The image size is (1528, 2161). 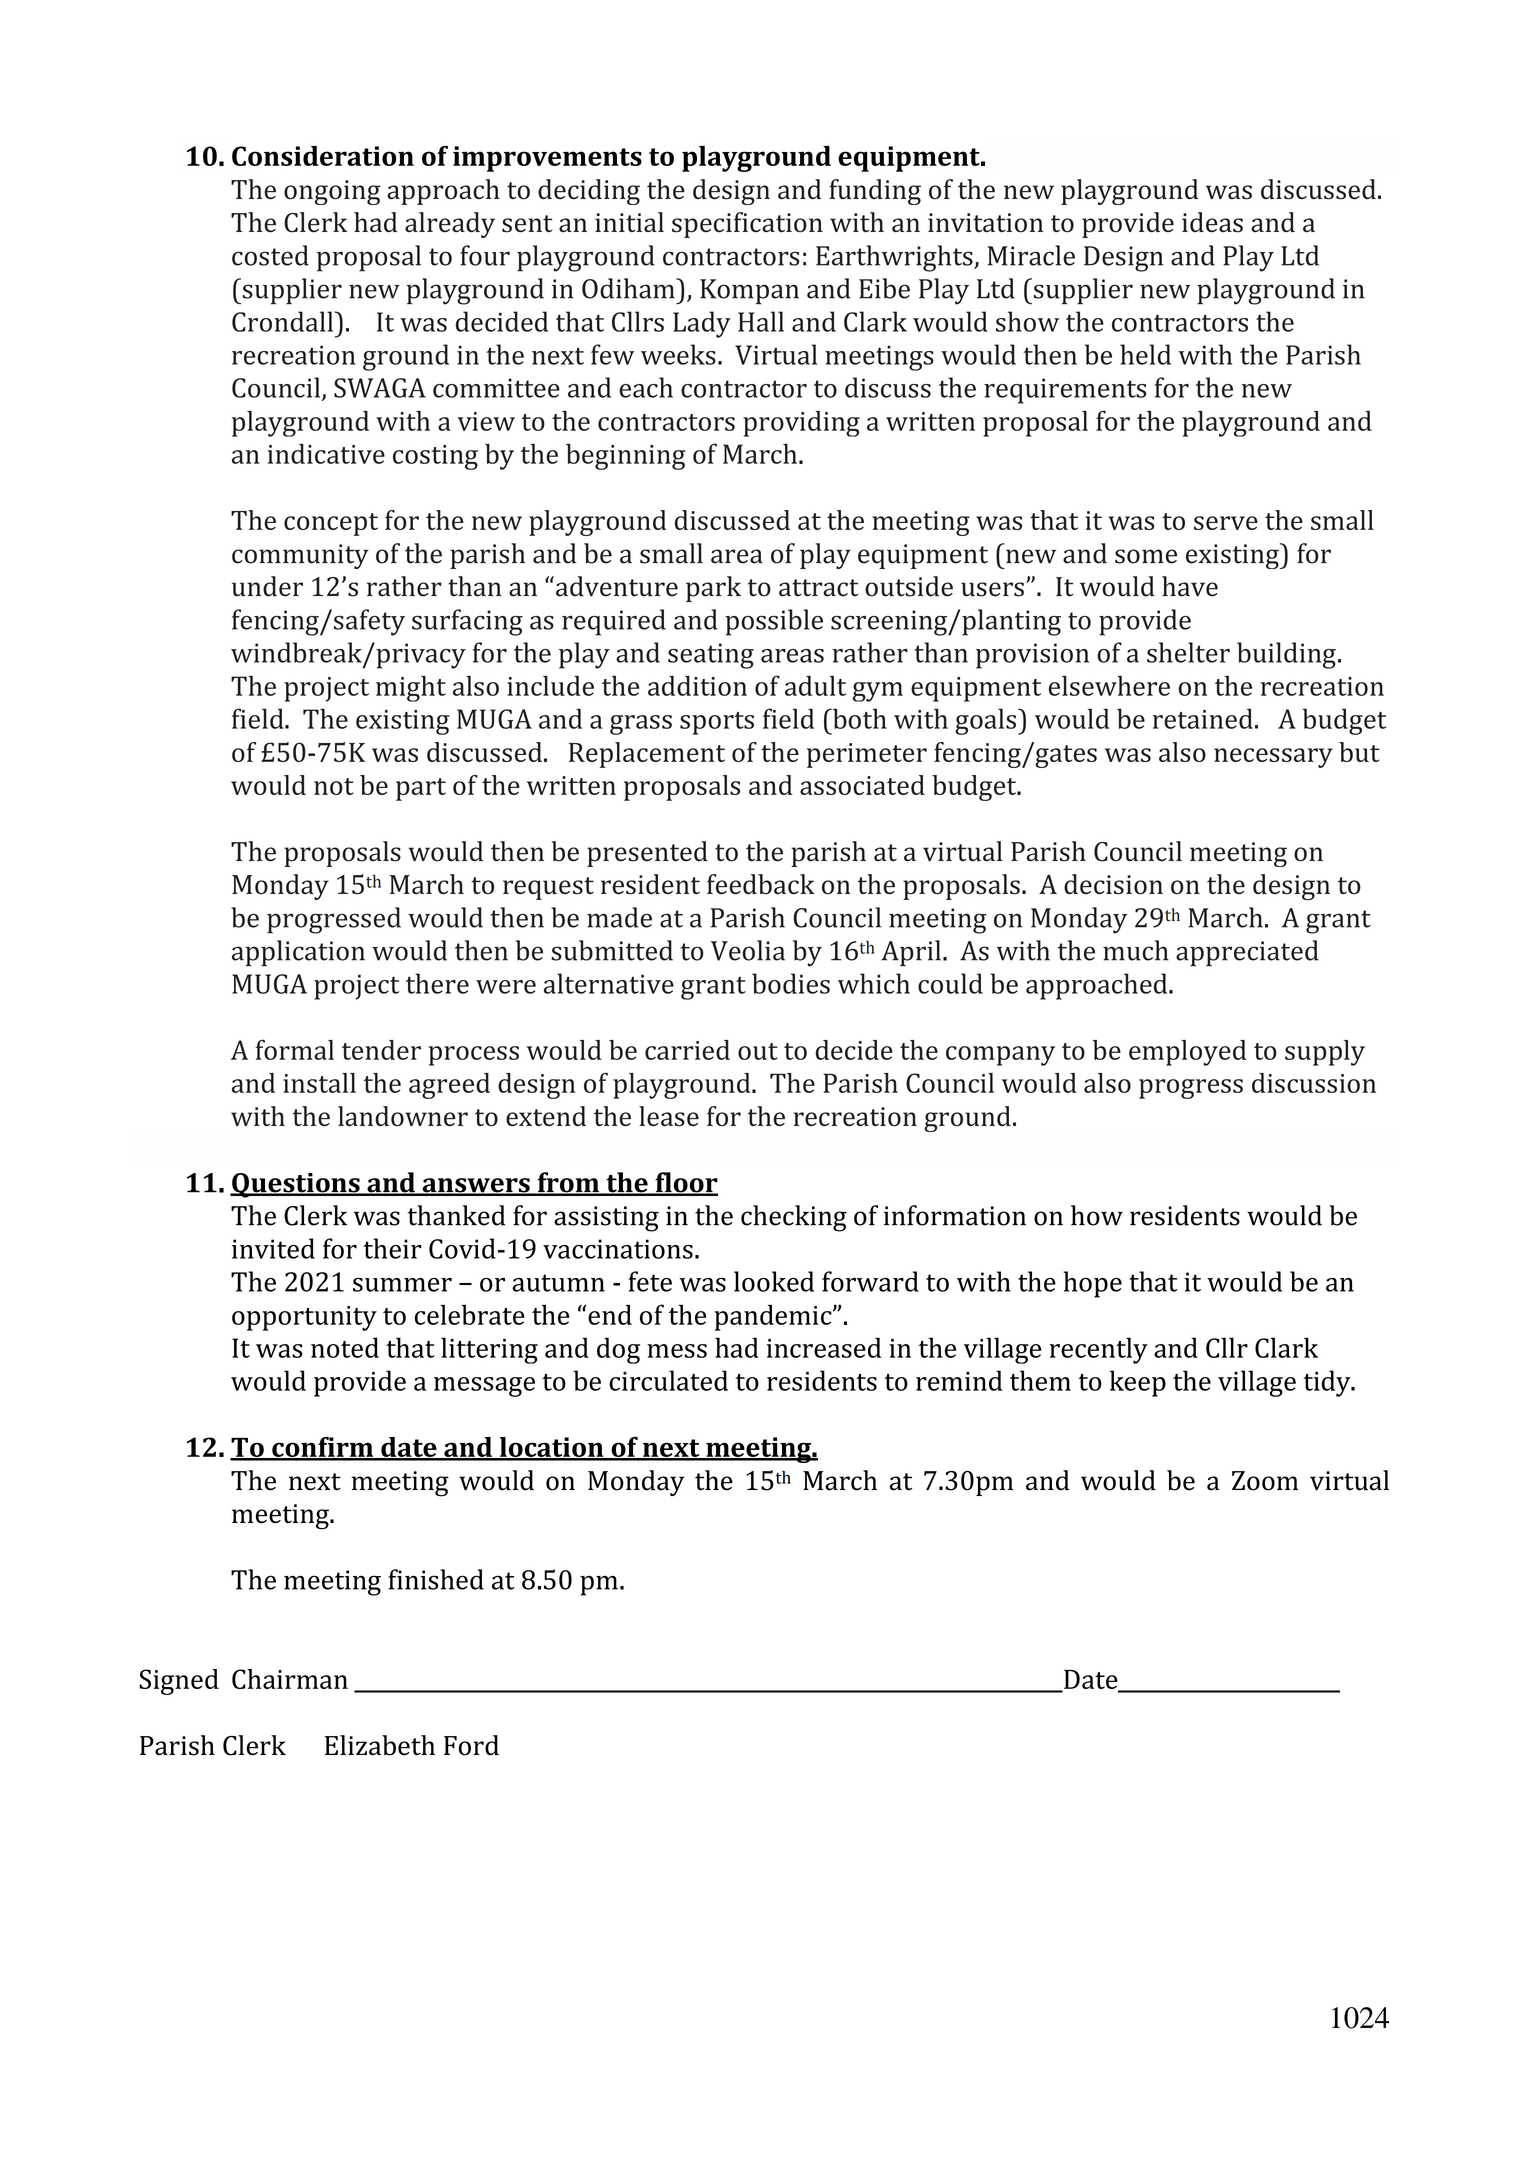 I want to click on ongoing, so click(x=332, y=192).
